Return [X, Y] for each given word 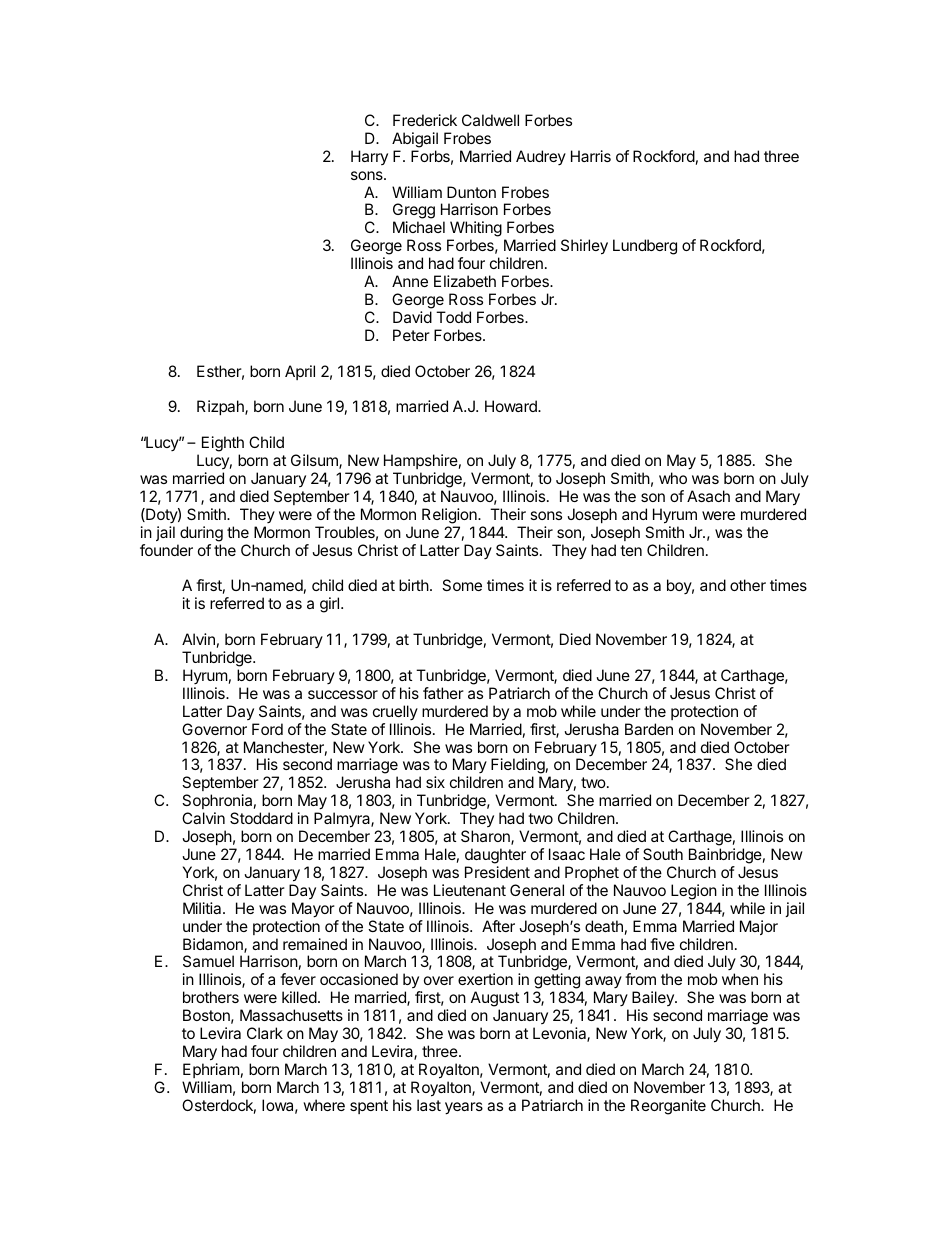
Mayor [313, 910]
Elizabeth [465, 281]
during [201, 534]
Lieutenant [470, 890]
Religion [450, 516]
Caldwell [490, 120]
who [673, 478]
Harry [369, 157]
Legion [694, 892]
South [663, 854]
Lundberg [645, 247]
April [300, 372]
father [443, 693]
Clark [265, 1033]
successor [343, 694]
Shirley [584, 247]
